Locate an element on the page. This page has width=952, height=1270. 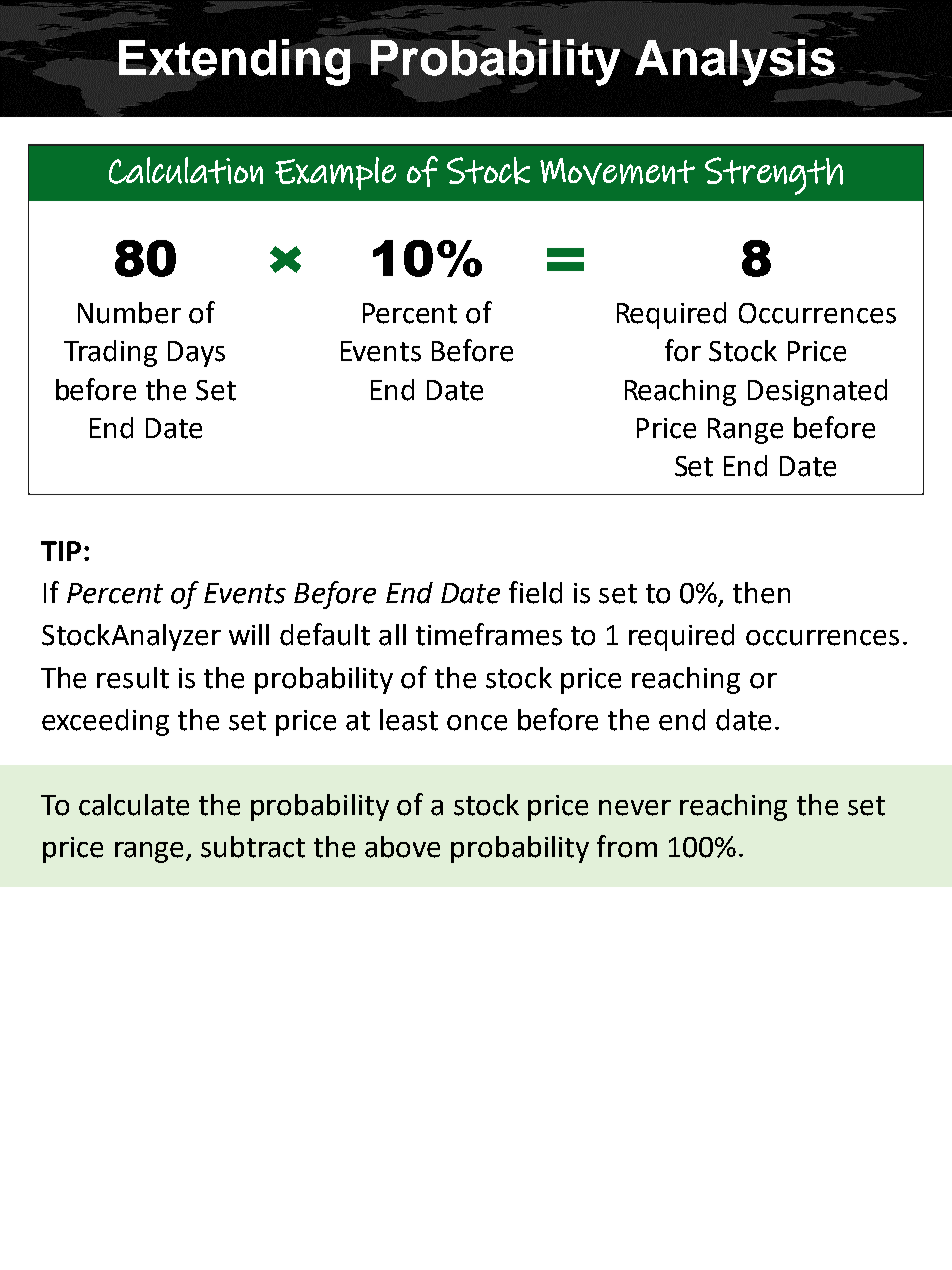
Example is located at coordinates (335, 173).
